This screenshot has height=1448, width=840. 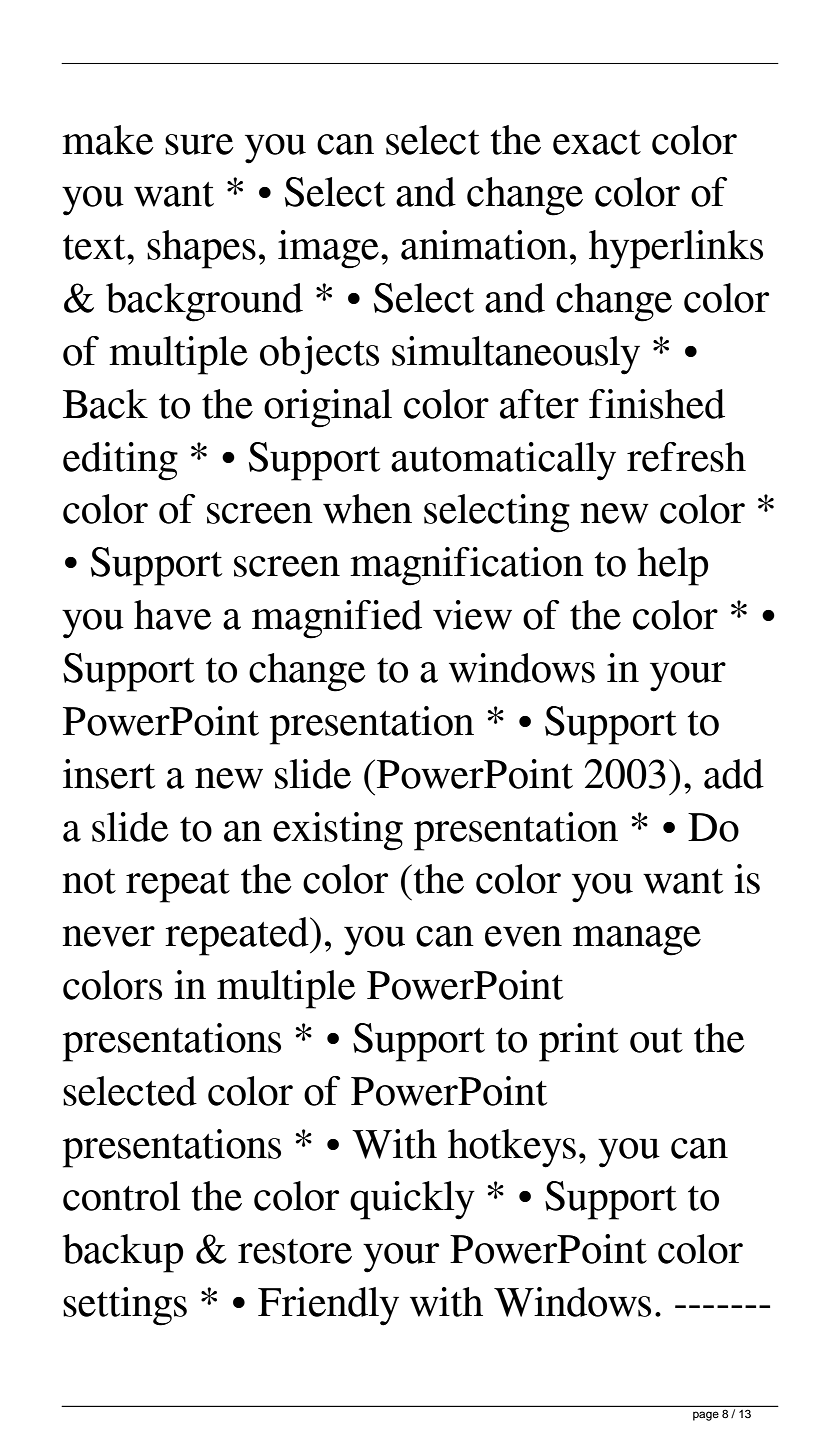 I want to click on exact, so click(x=597, y=142).
